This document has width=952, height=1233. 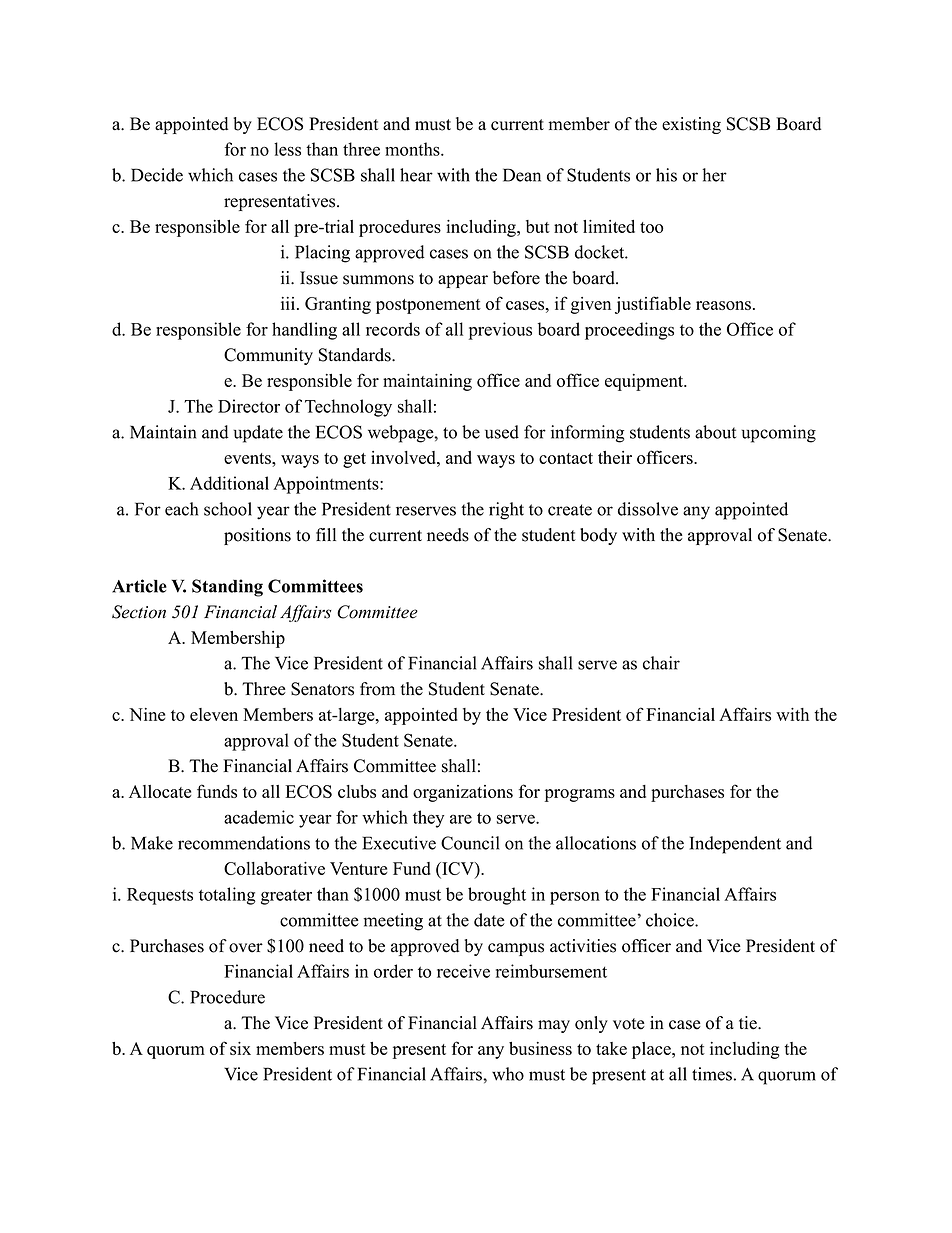 What do you see at coordinates (714, 175) in the document?
I see `her` at bounding box center [714, 175].
